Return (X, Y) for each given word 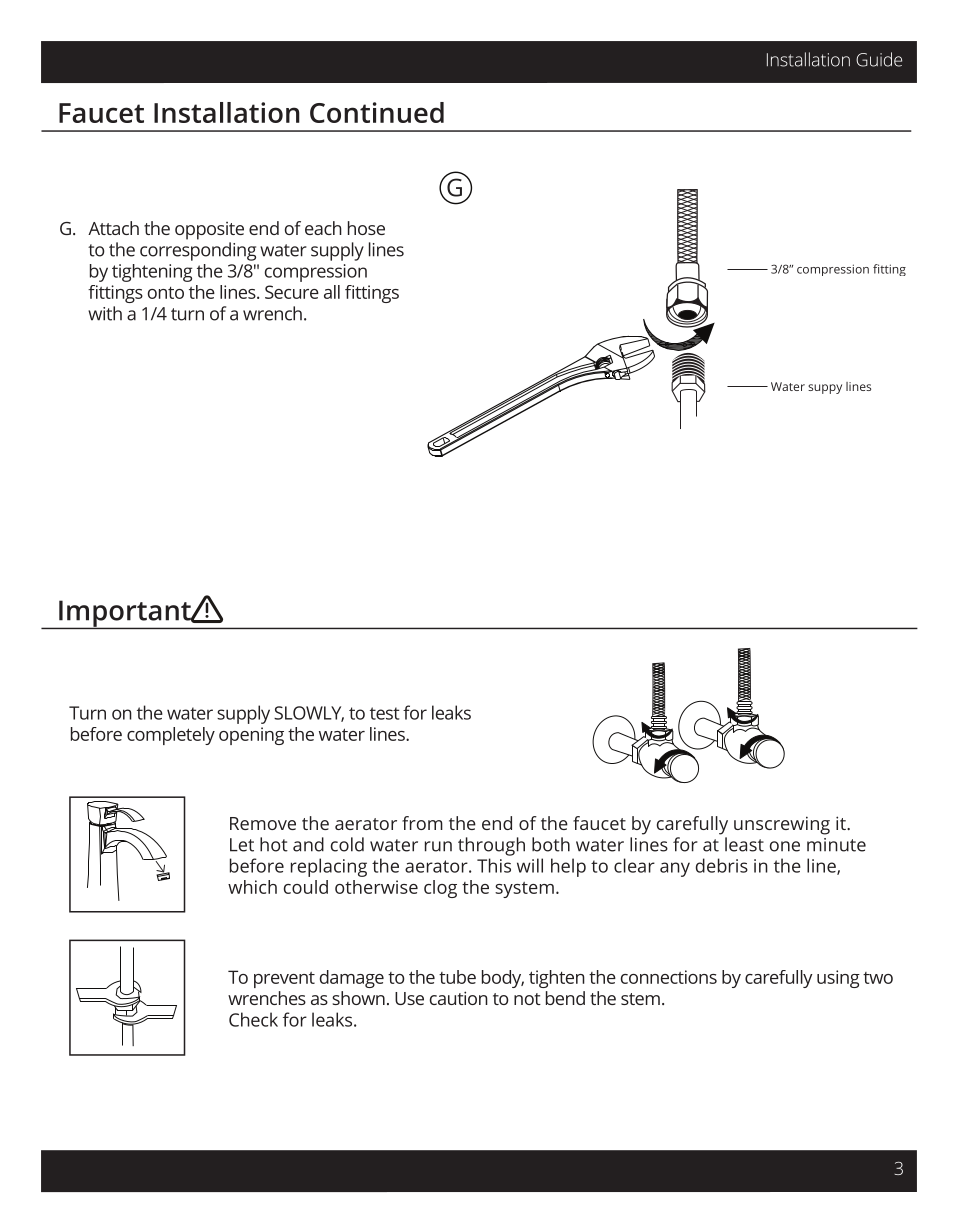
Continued (377, 112)
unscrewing (782, 825)
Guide (879, 59)
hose (366, 228)
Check (253, 1019)
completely (171, 736)
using (838, 979)
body (503, 979)
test (384, 713)
